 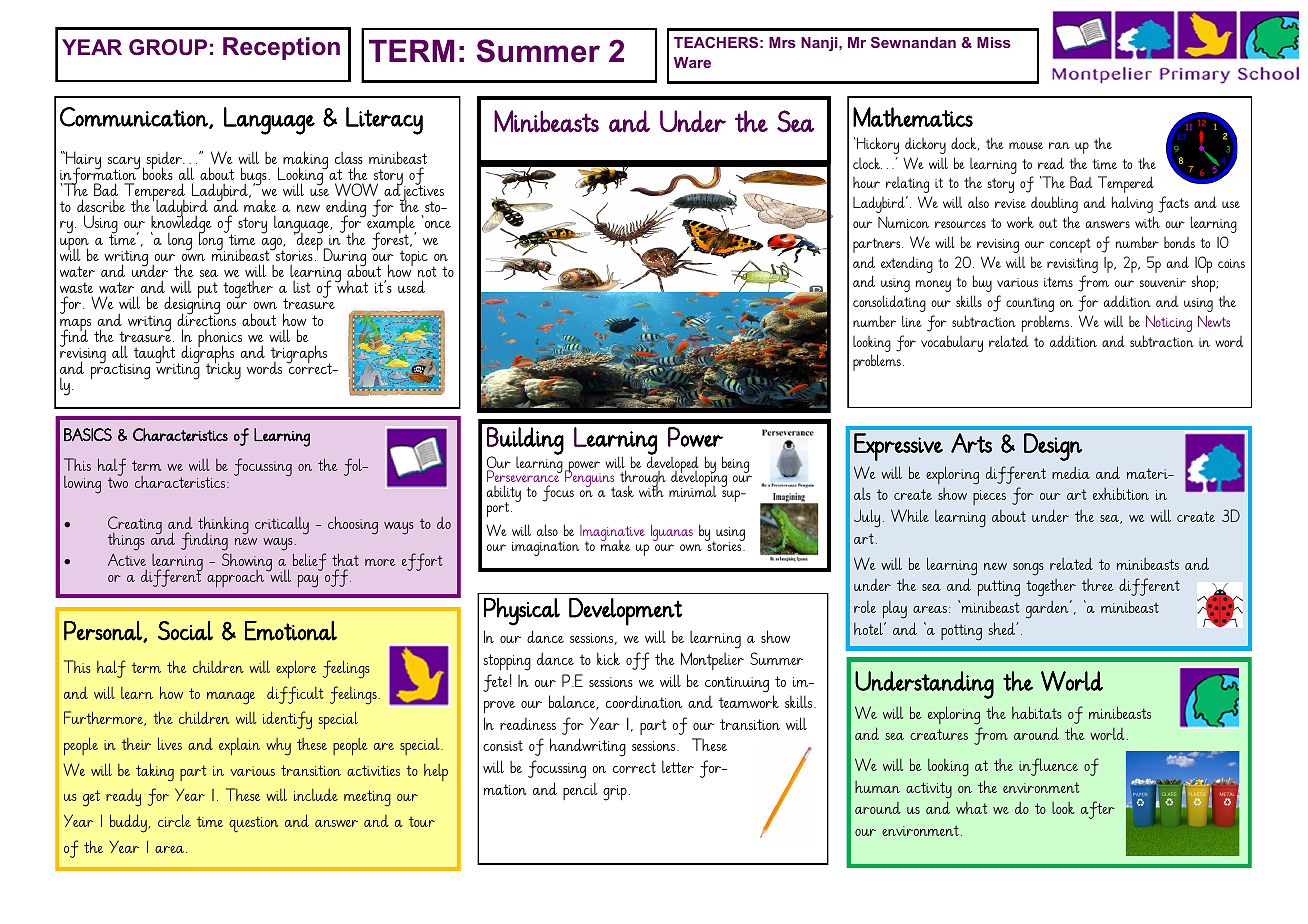 What do you see at coordinates (735, 464) in the screenshot?
I see `being` at bounding box center [735, 464].
